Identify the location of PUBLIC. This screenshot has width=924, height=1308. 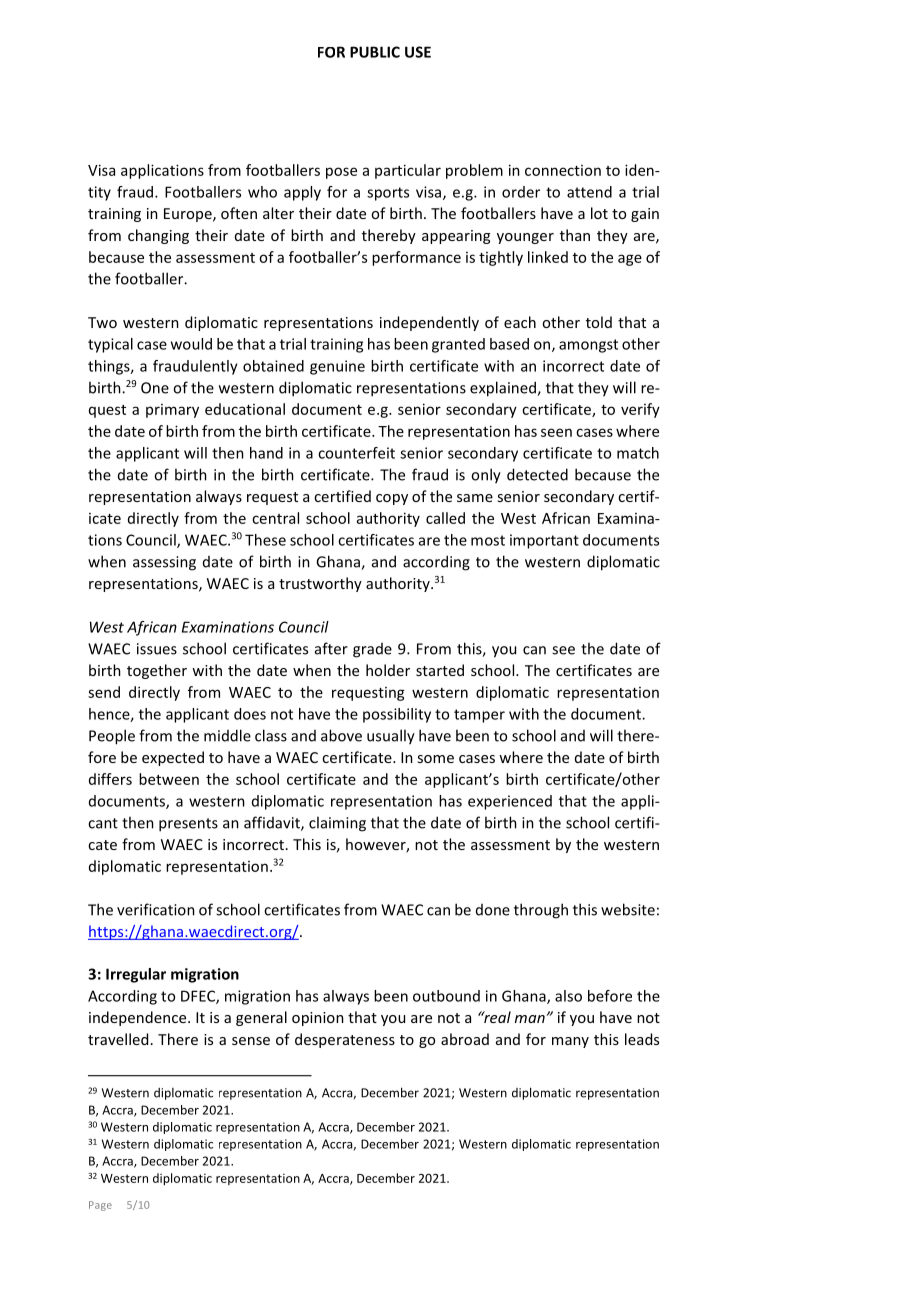
(375, 52).
